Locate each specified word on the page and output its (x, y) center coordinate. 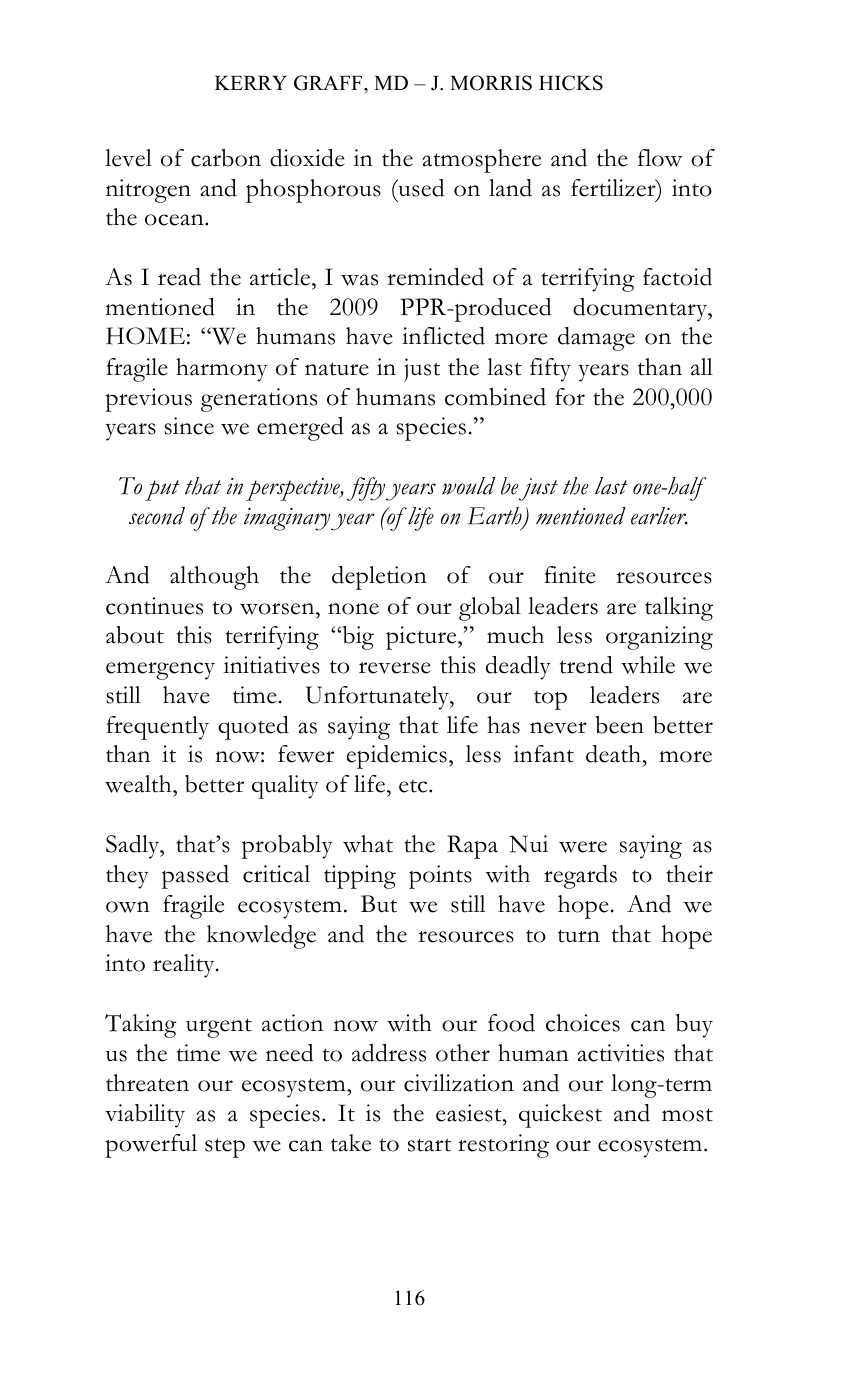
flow (660, 158)
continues (154, 606)
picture (422, 638)
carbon (226, 158)
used (420, 188)
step (225, 1148)
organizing (659, 638)
